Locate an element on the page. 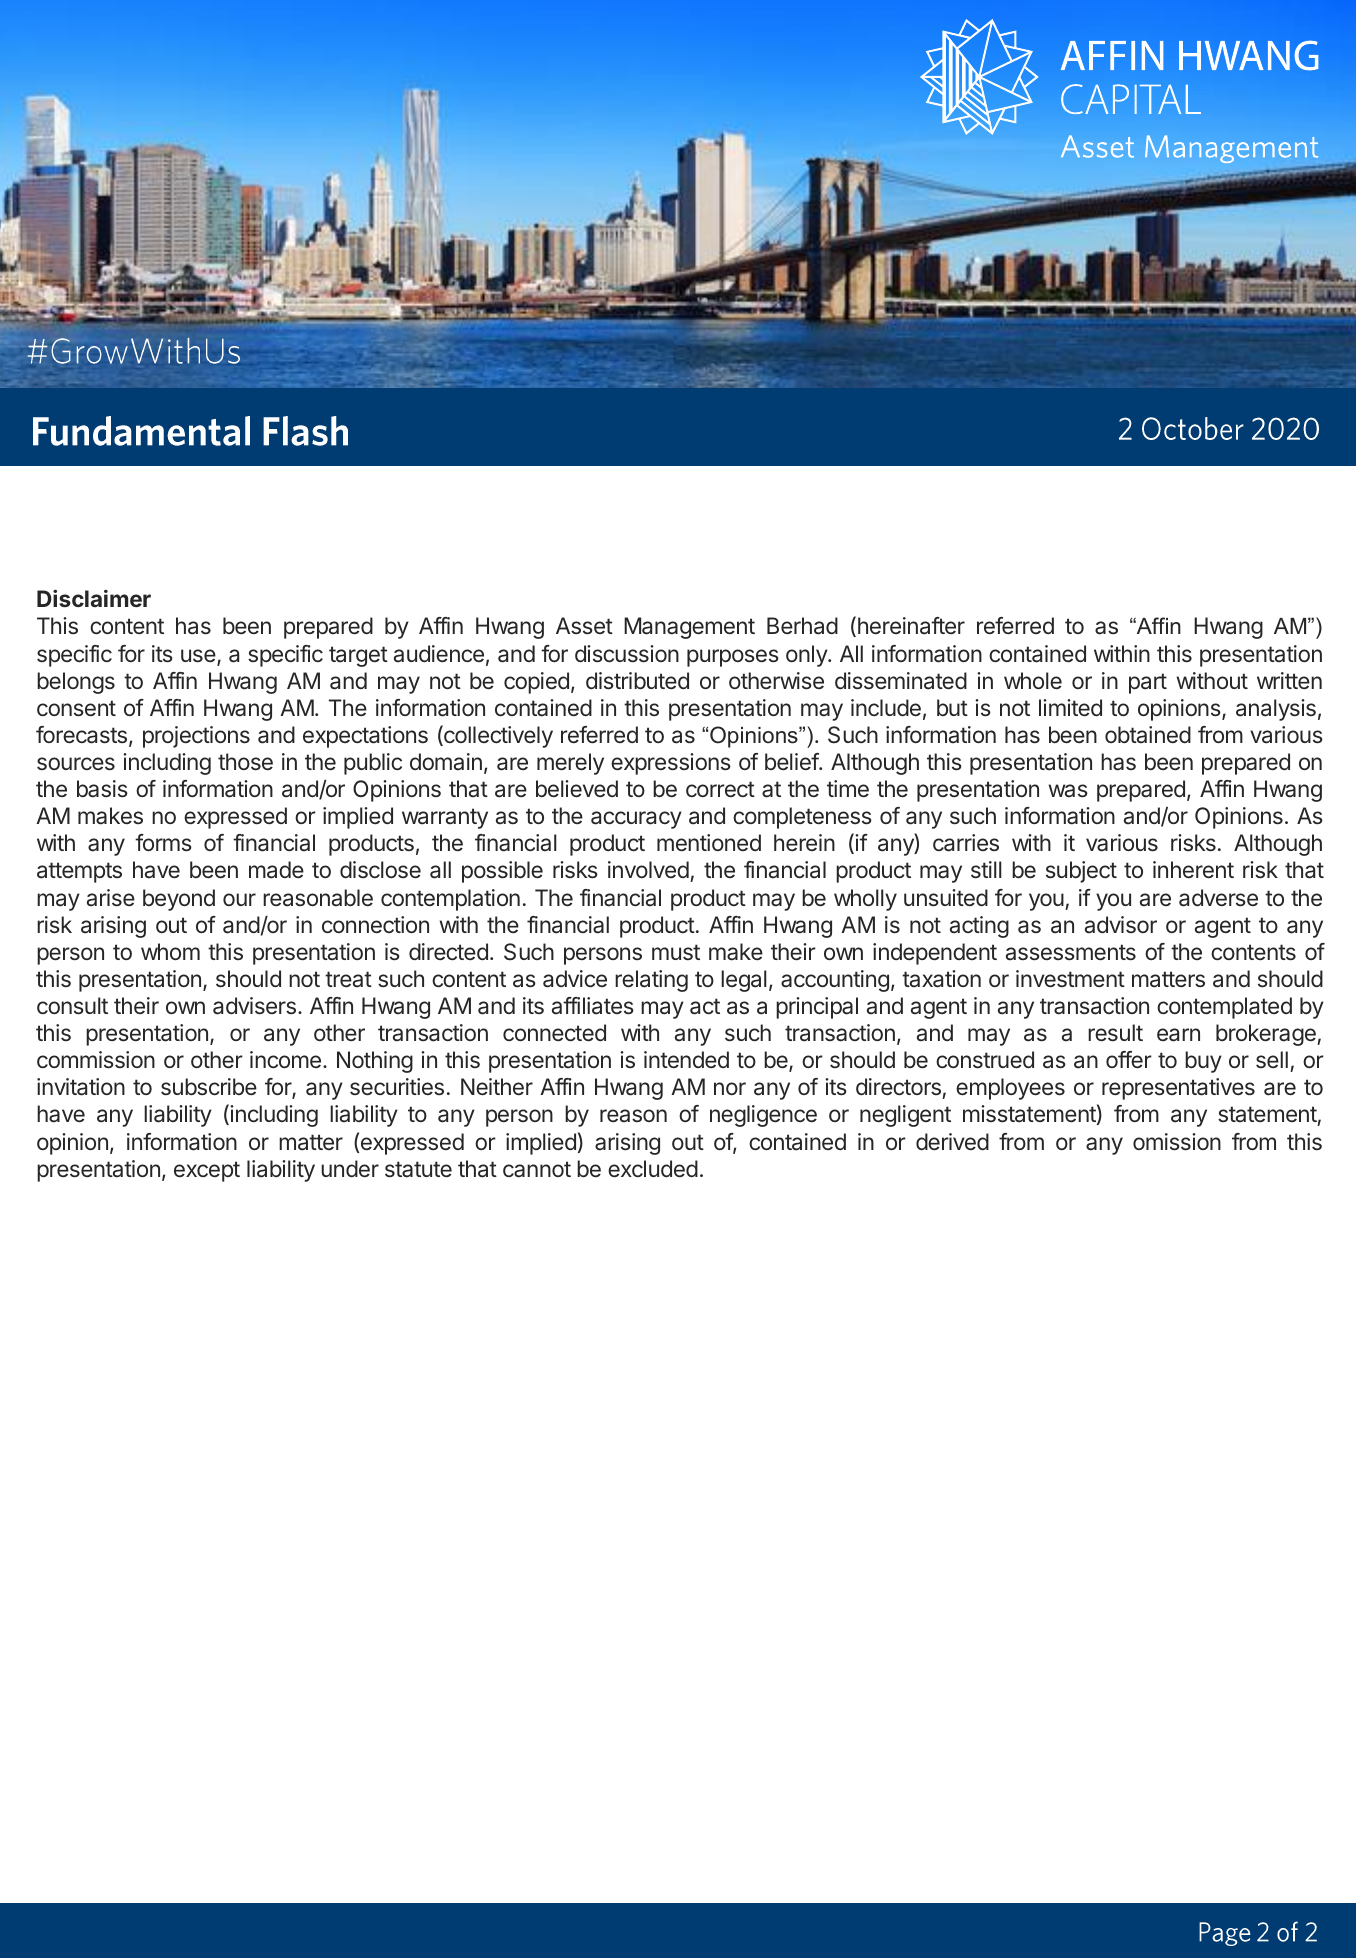 Image resolution: width=1356 pixels, height=1958 pixels. Disclaimer is located at coordinates (94, 598).
